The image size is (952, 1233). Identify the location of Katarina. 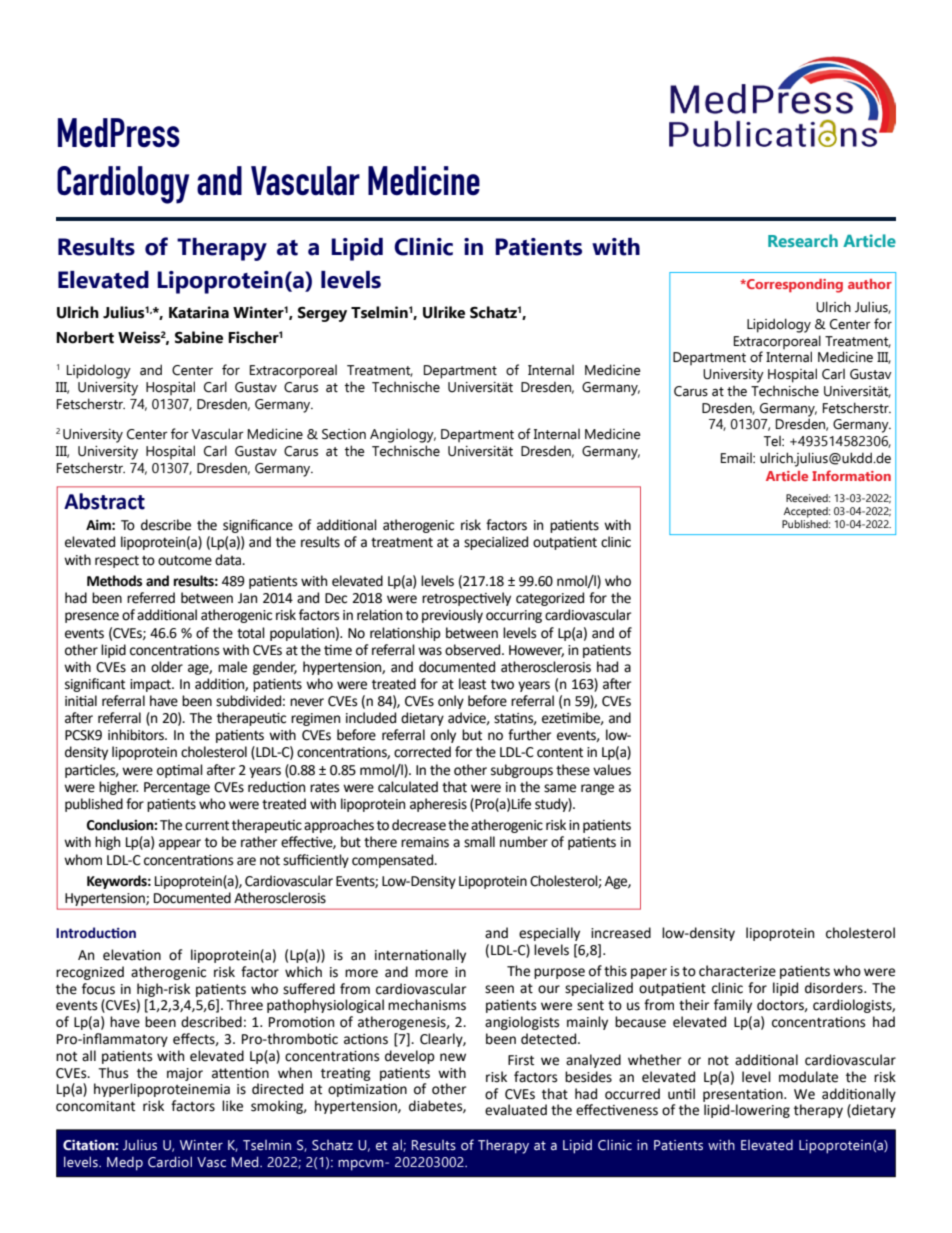
(199, 312).
